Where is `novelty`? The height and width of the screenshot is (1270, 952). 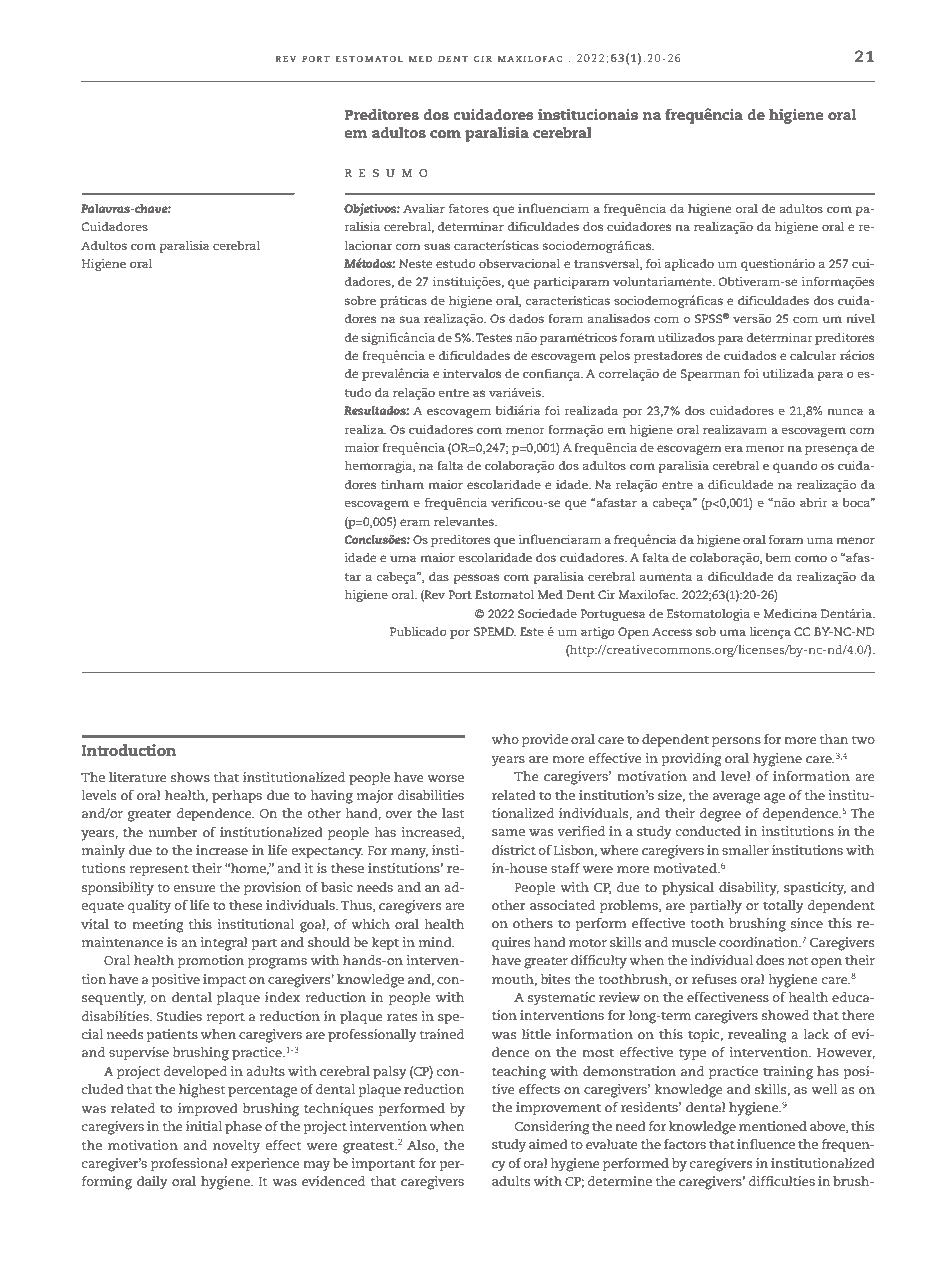 novelty is located at coordinates (236, 1147).
